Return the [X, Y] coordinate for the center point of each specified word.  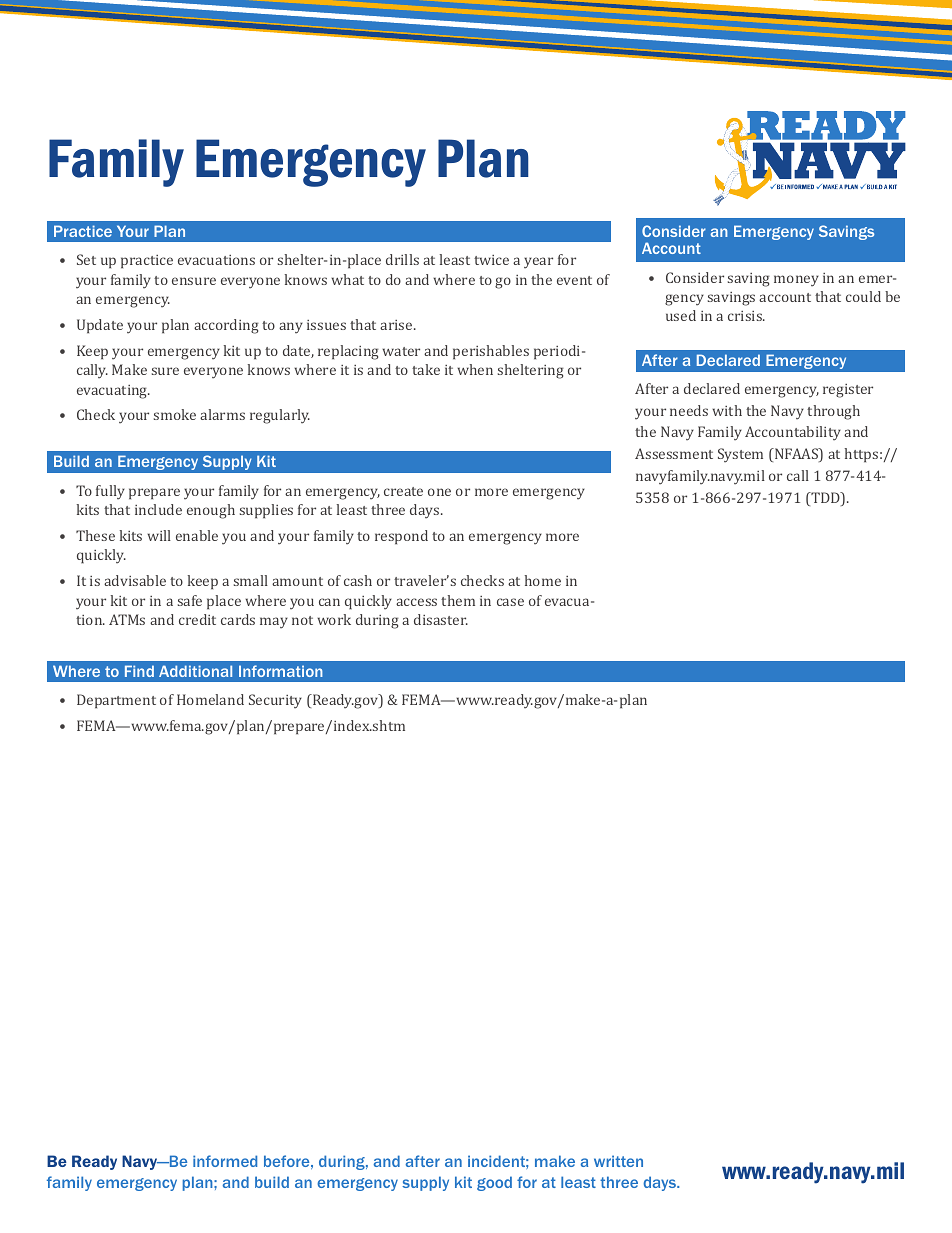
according [226, 326]
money [796, 281]
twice [491, 260]
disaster [441, 619]
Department [116, 701]
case [510, 602]
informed [225, 1161]
